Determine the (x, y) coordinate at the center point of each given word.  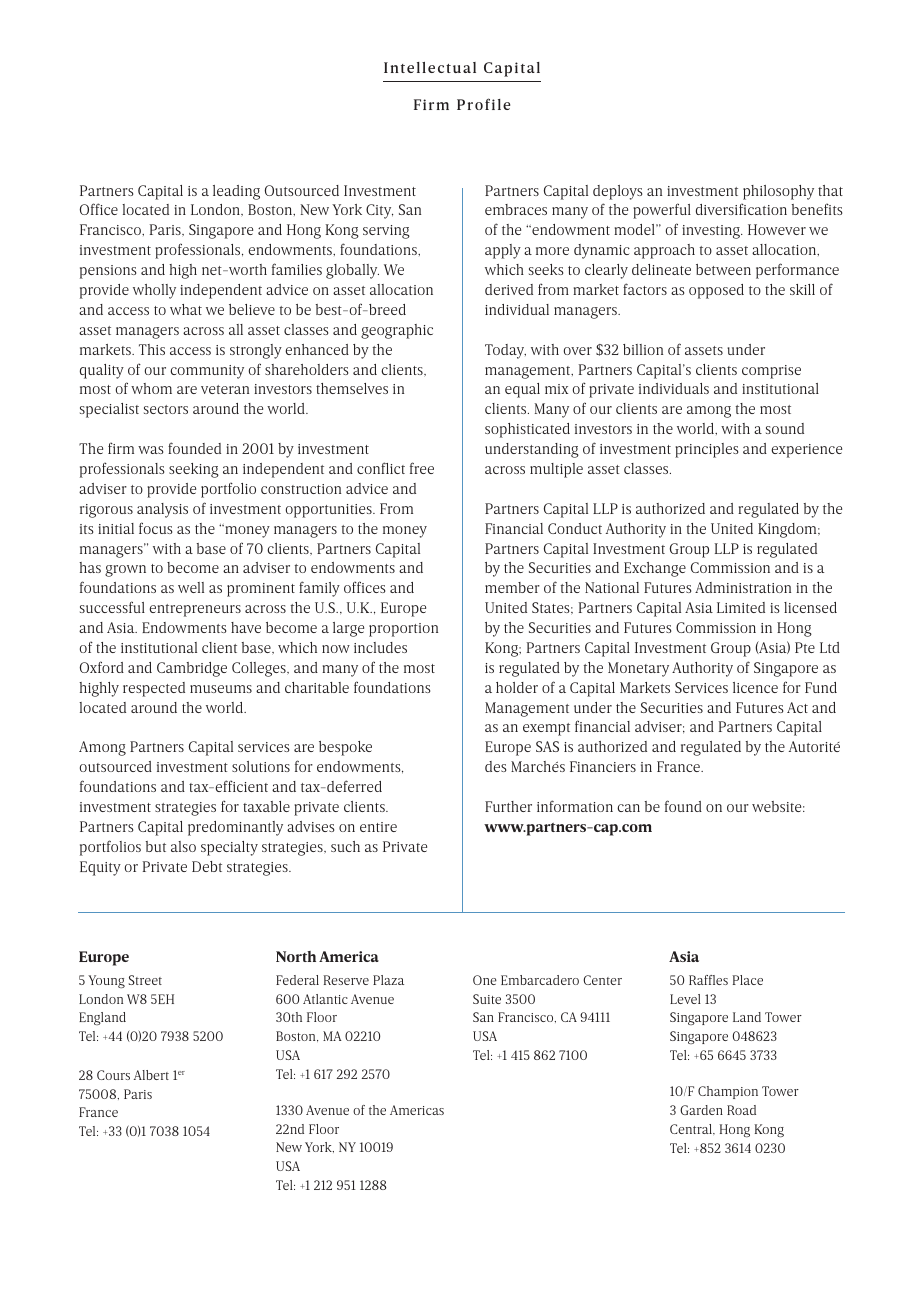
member (512, 587)
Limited (741, 607)
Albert (151, 1075)
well (191, 587)
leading (236, 192)
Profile (483, 104)
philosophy (778, 192)
